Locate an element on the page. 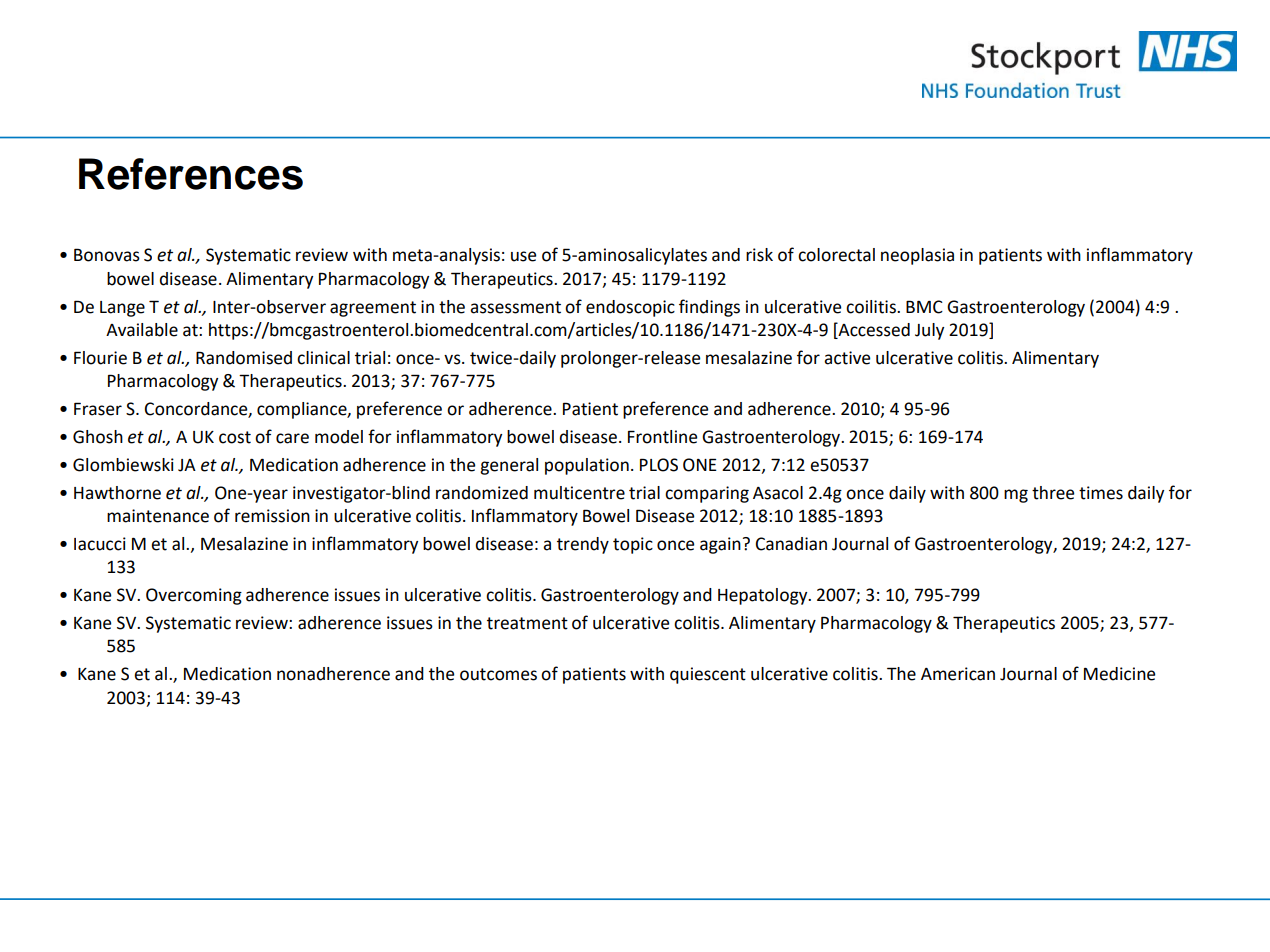  three is located at coordinates (1053, 493).
